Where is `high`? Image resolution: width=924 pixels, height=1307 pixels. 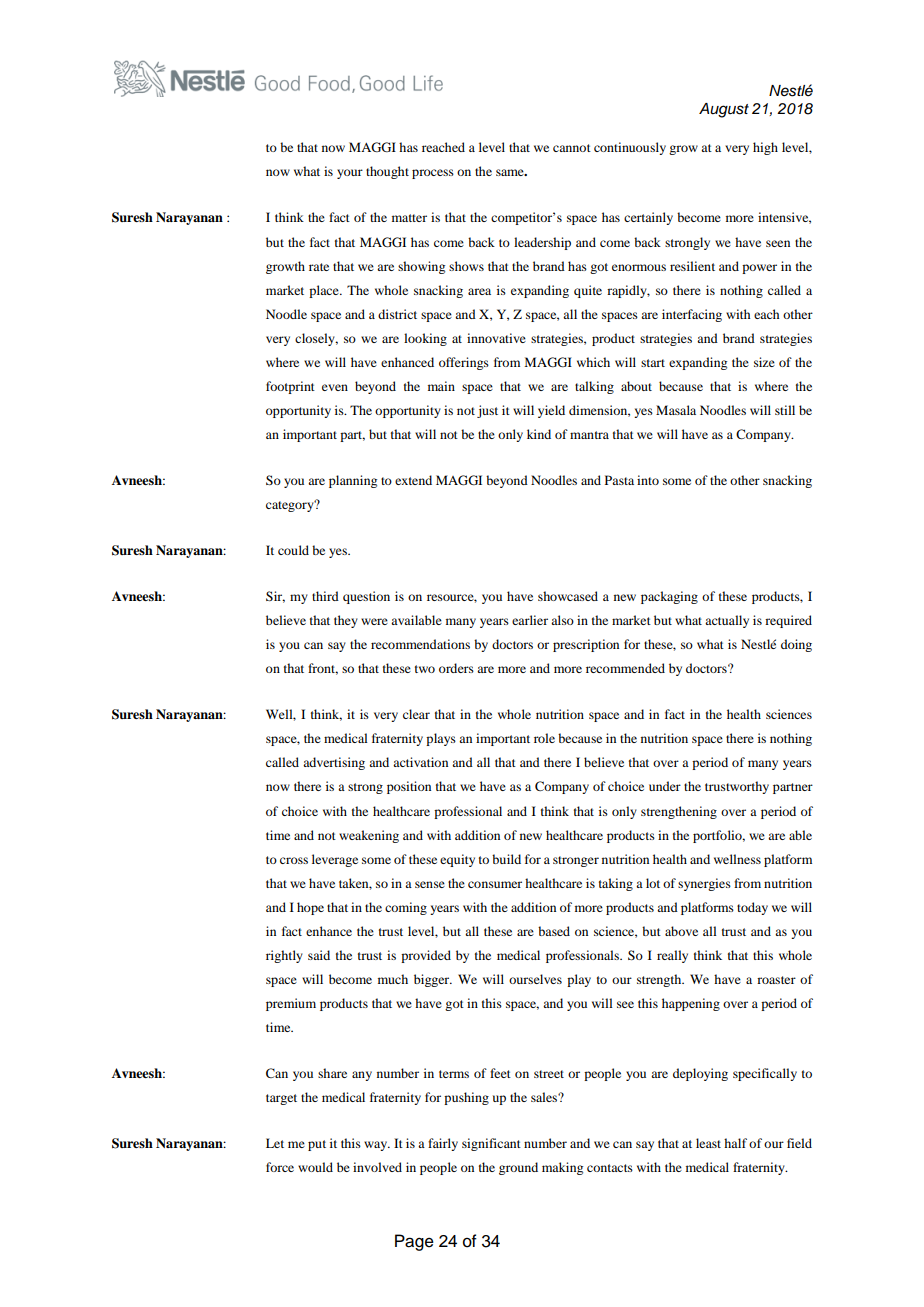 high is located at coordinates (765, 148).
